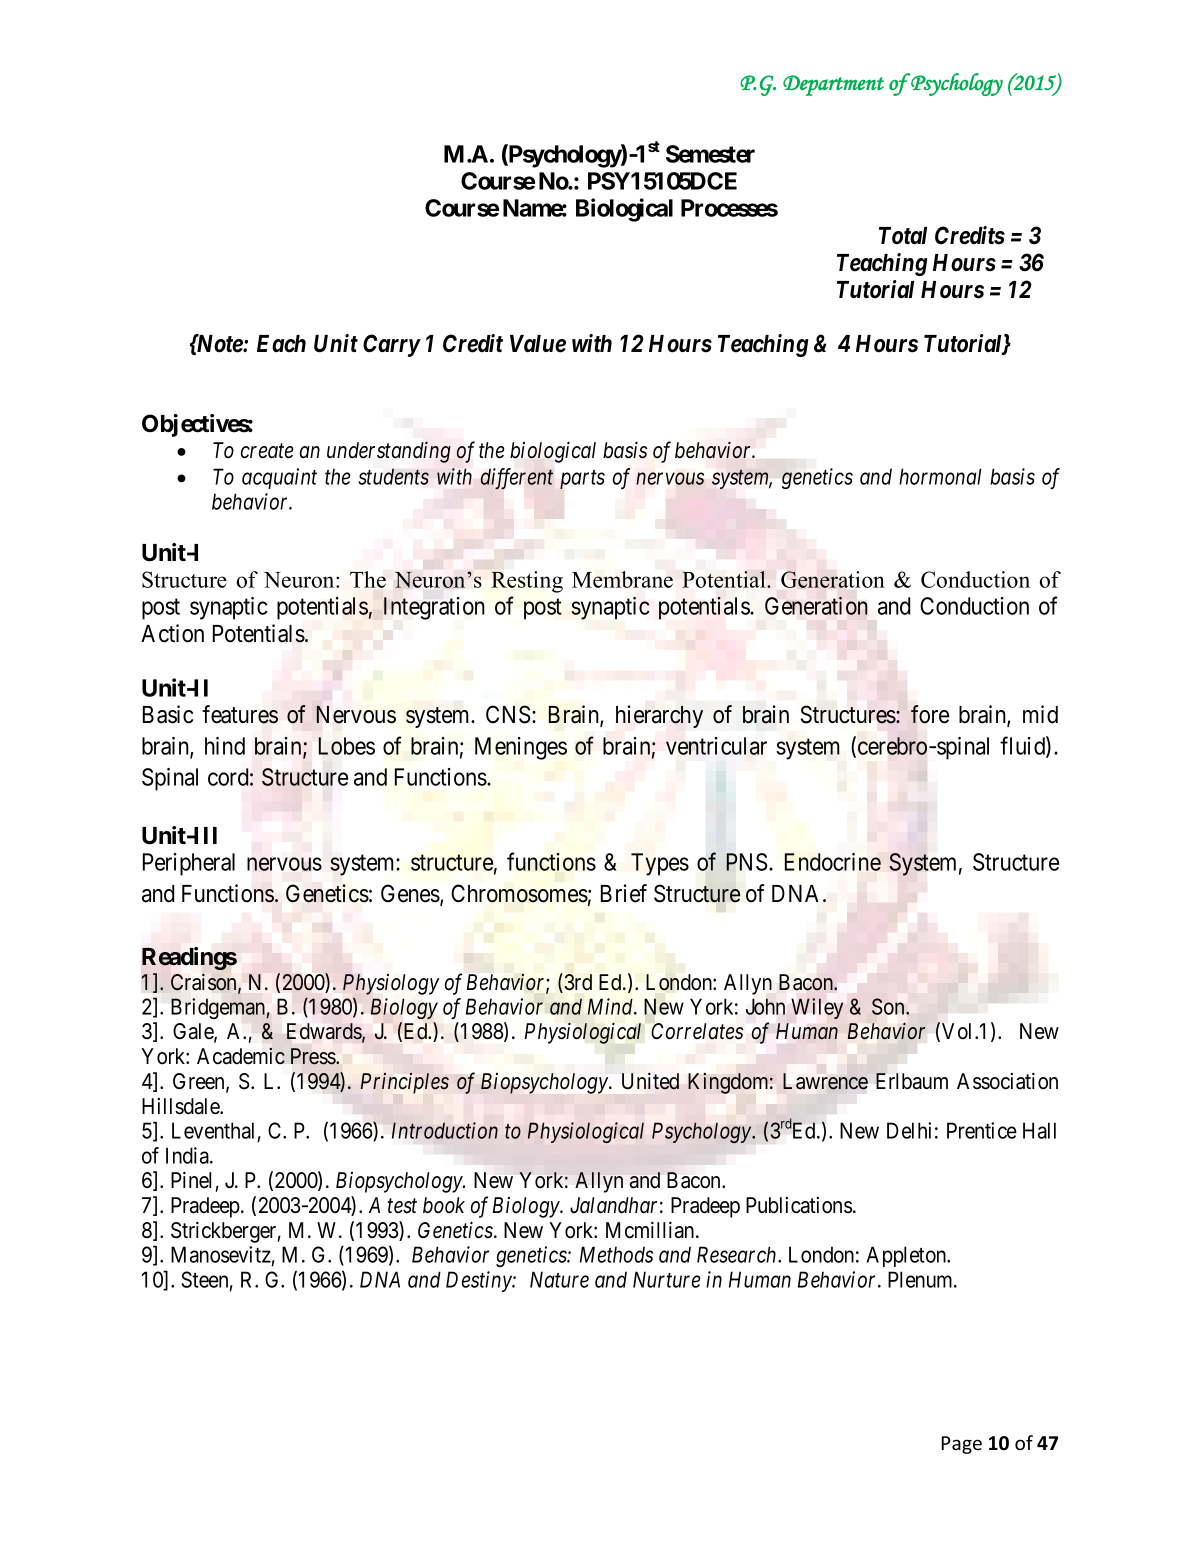  I want to click on test, so click(402, 1206).
